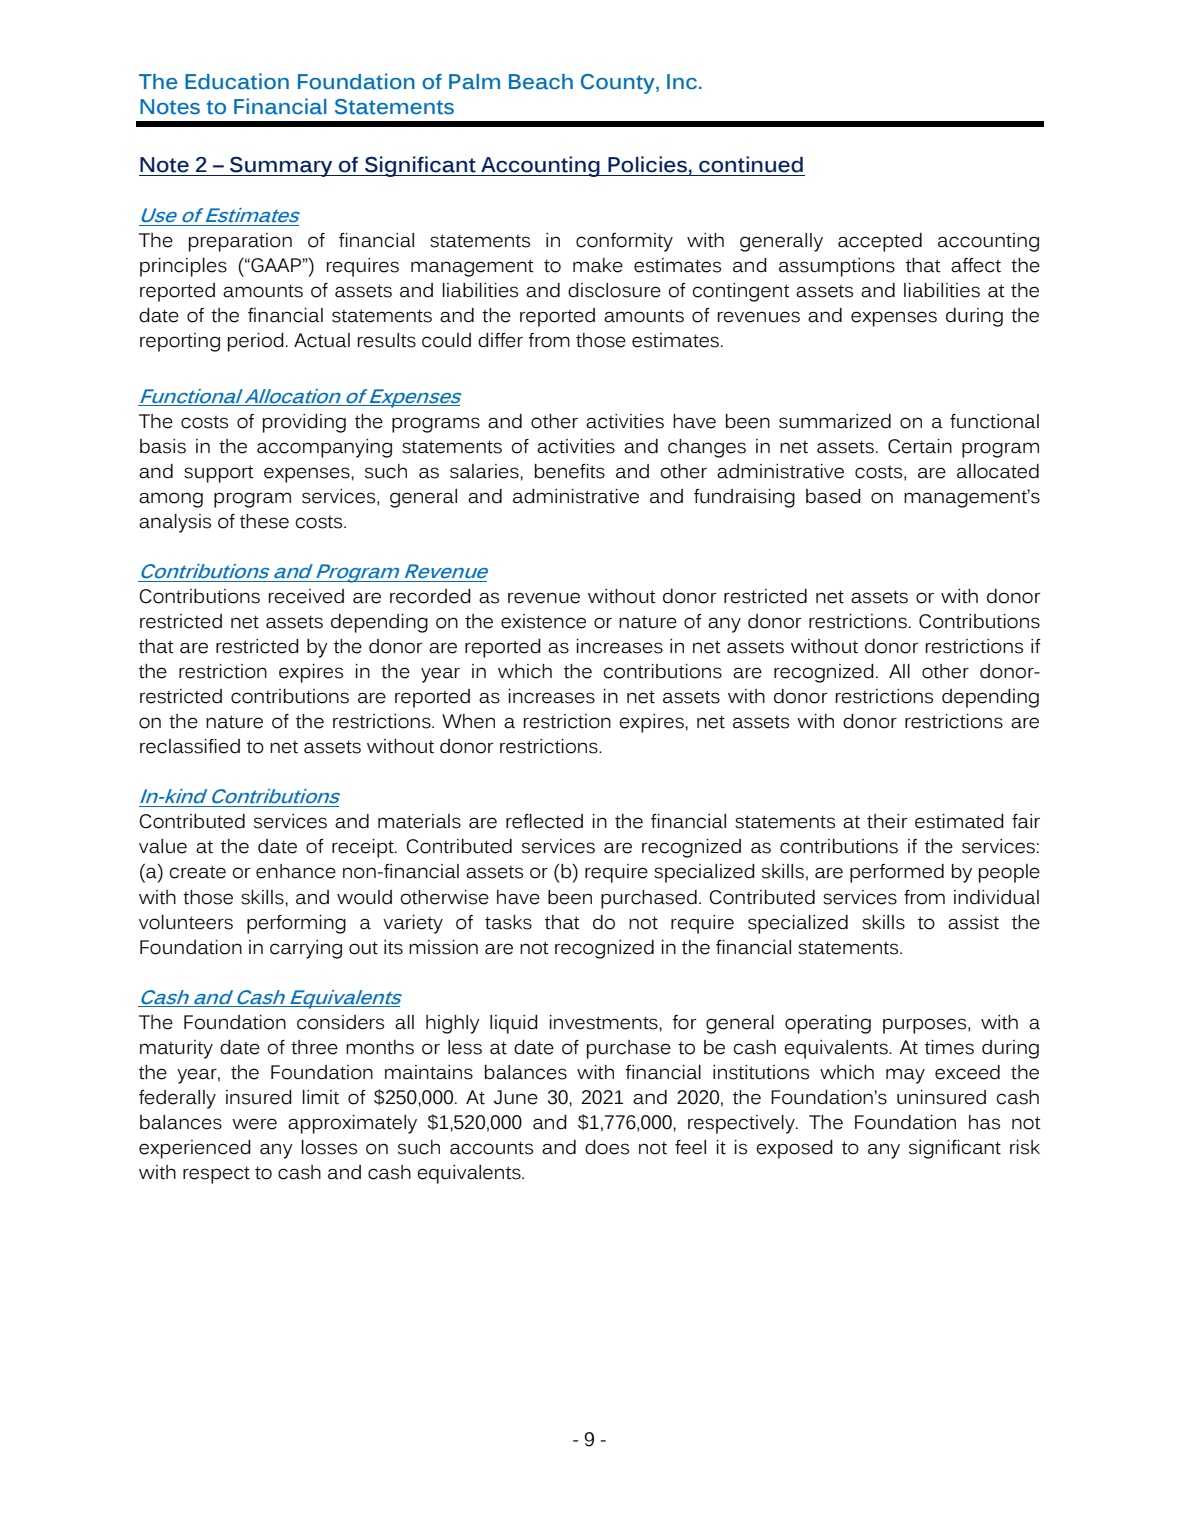  Describe the element at coordinates (751, 164) in the page. I see `continued` at that location.
